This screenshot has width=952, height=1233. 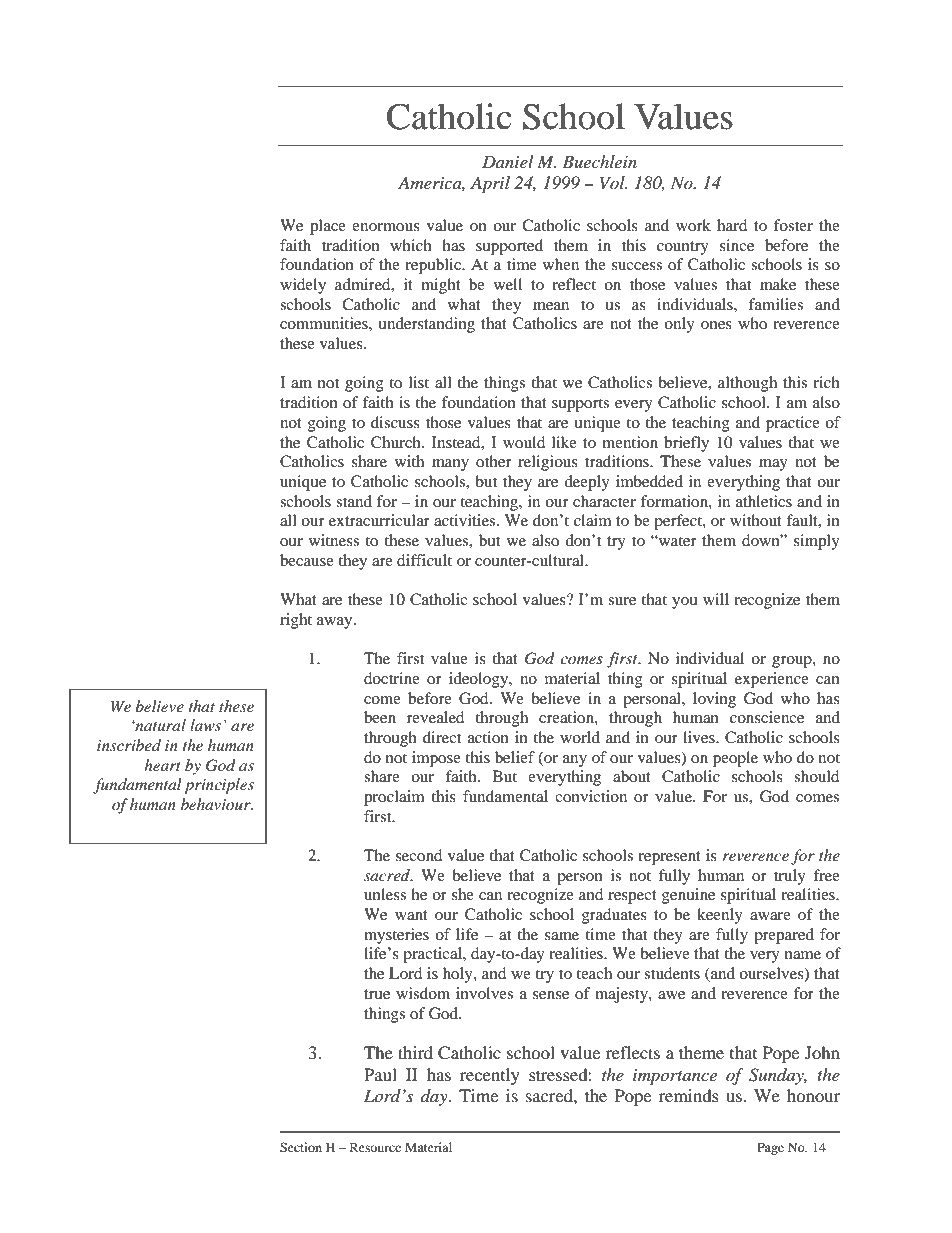 I want to click on hard, so click(x=732, y=225).
